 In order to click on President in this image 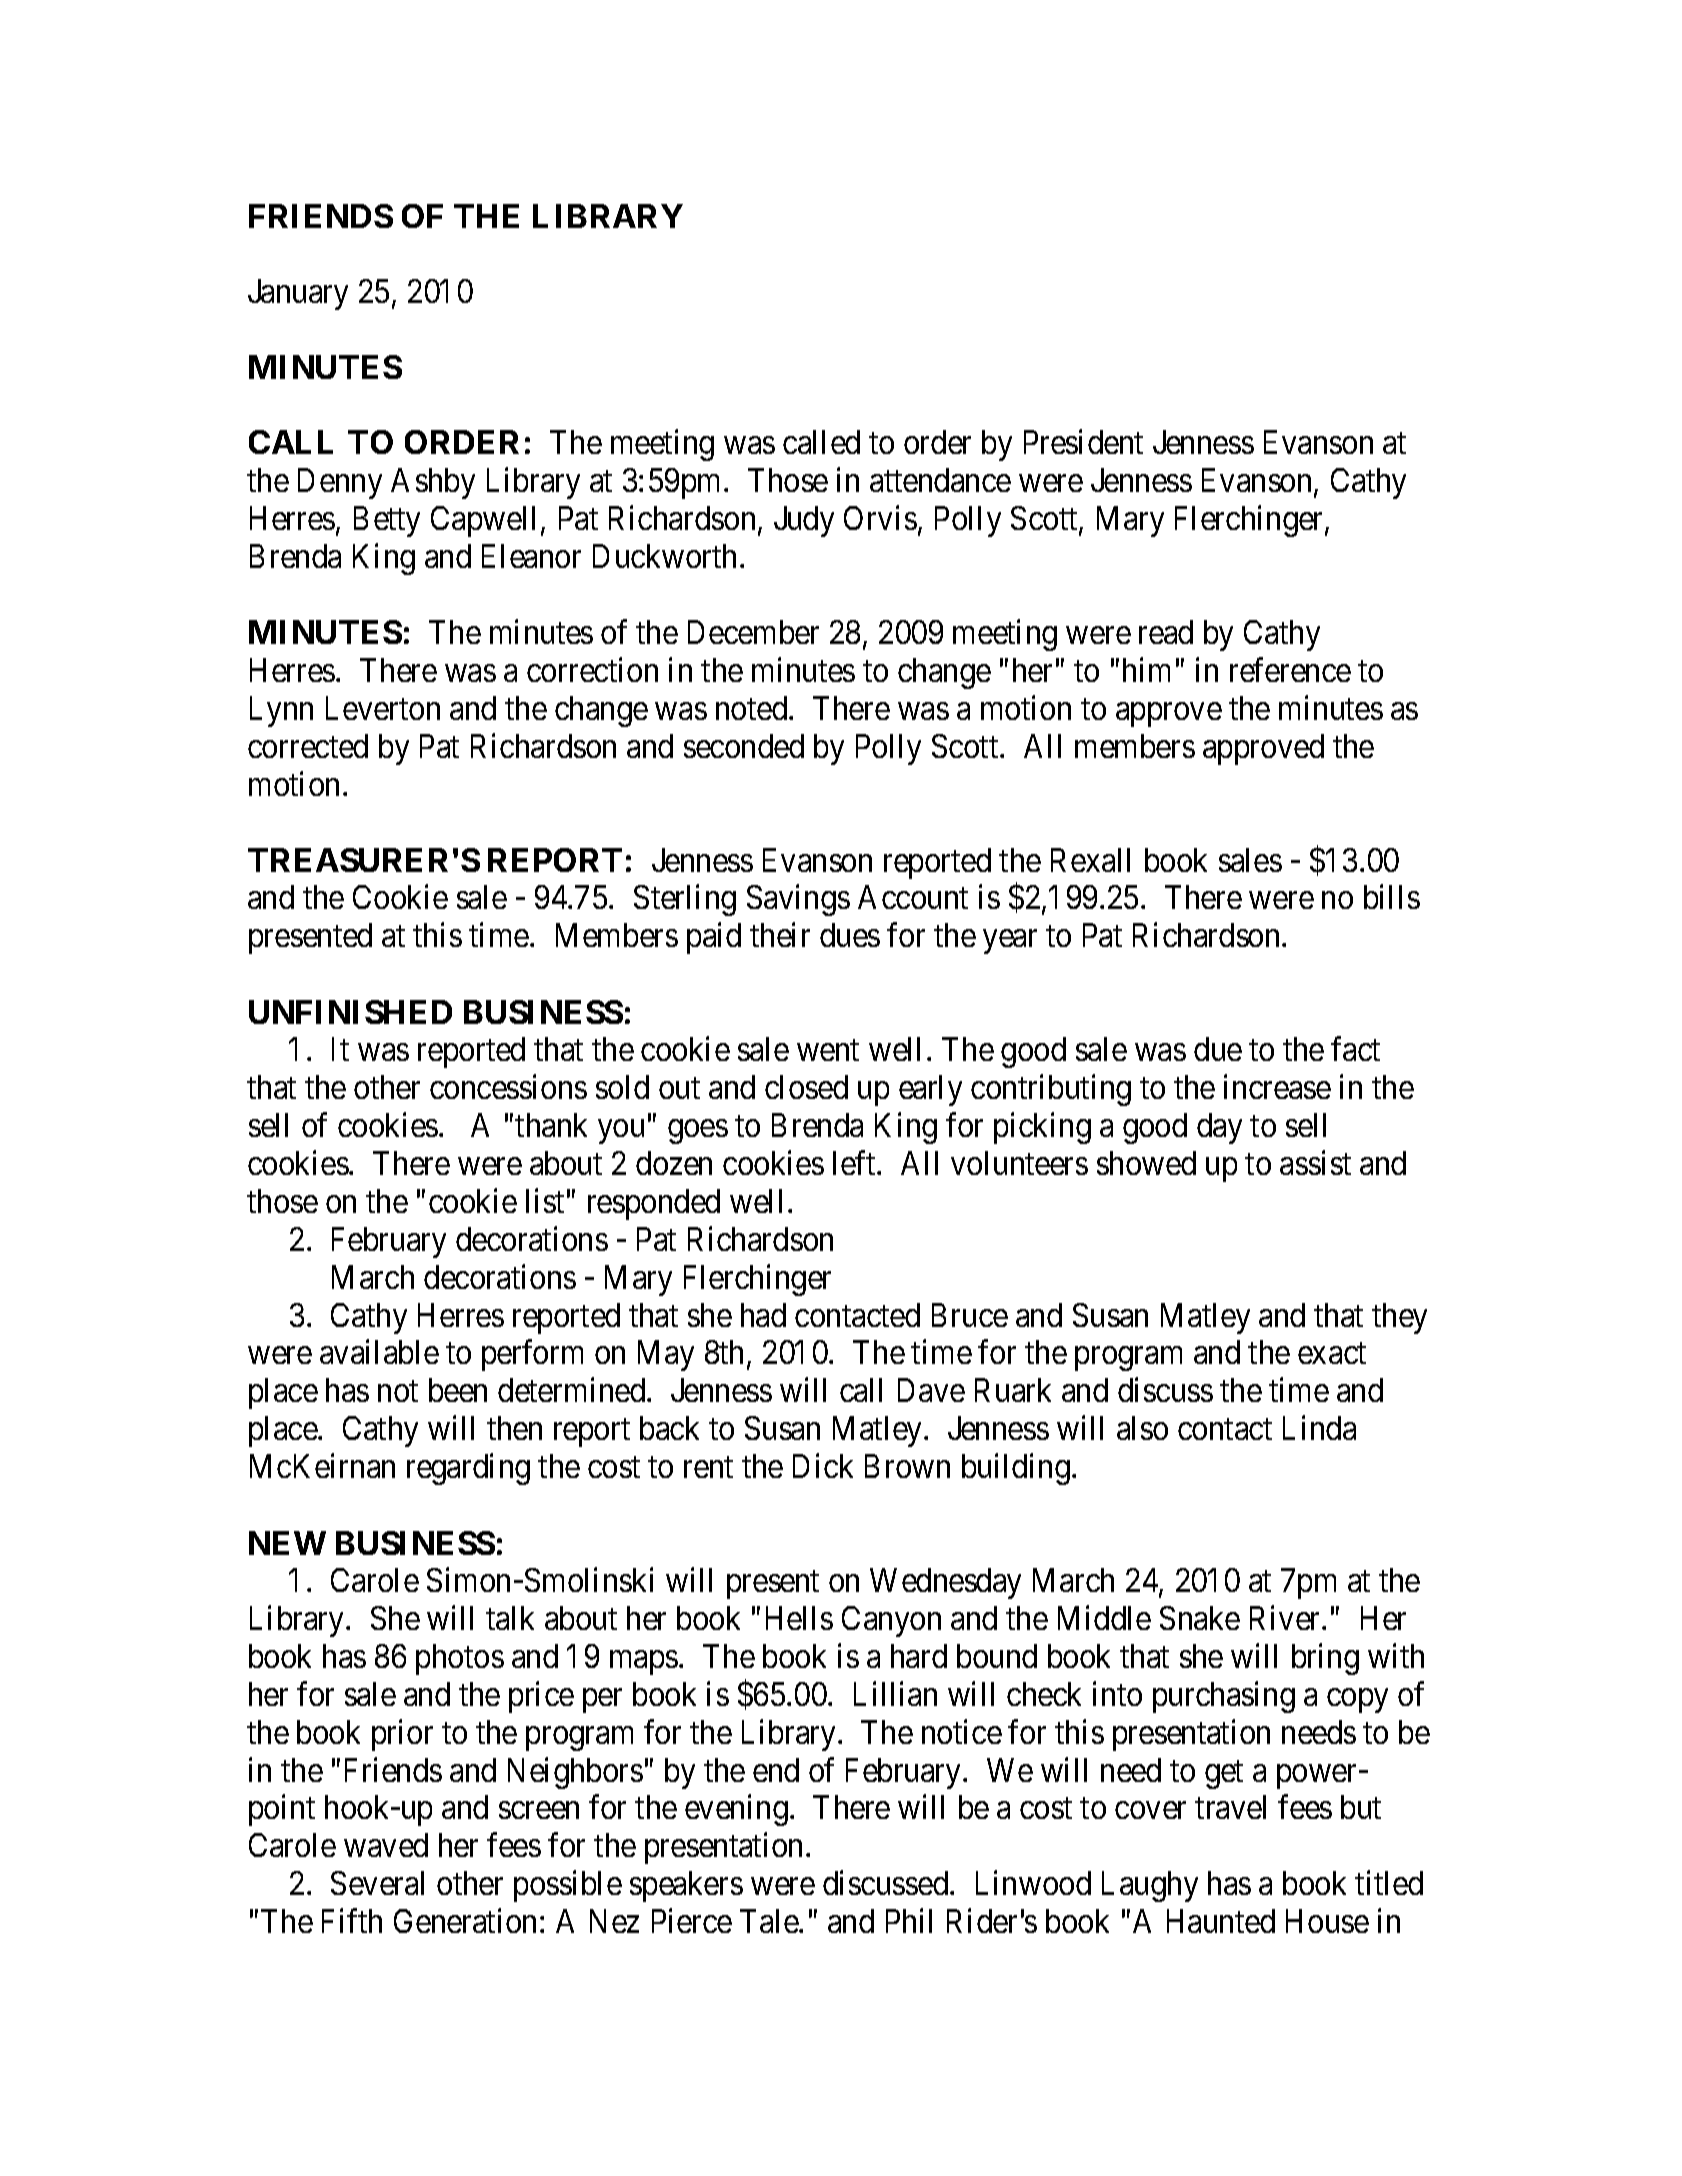, I will do `click(1083, 442)`.
